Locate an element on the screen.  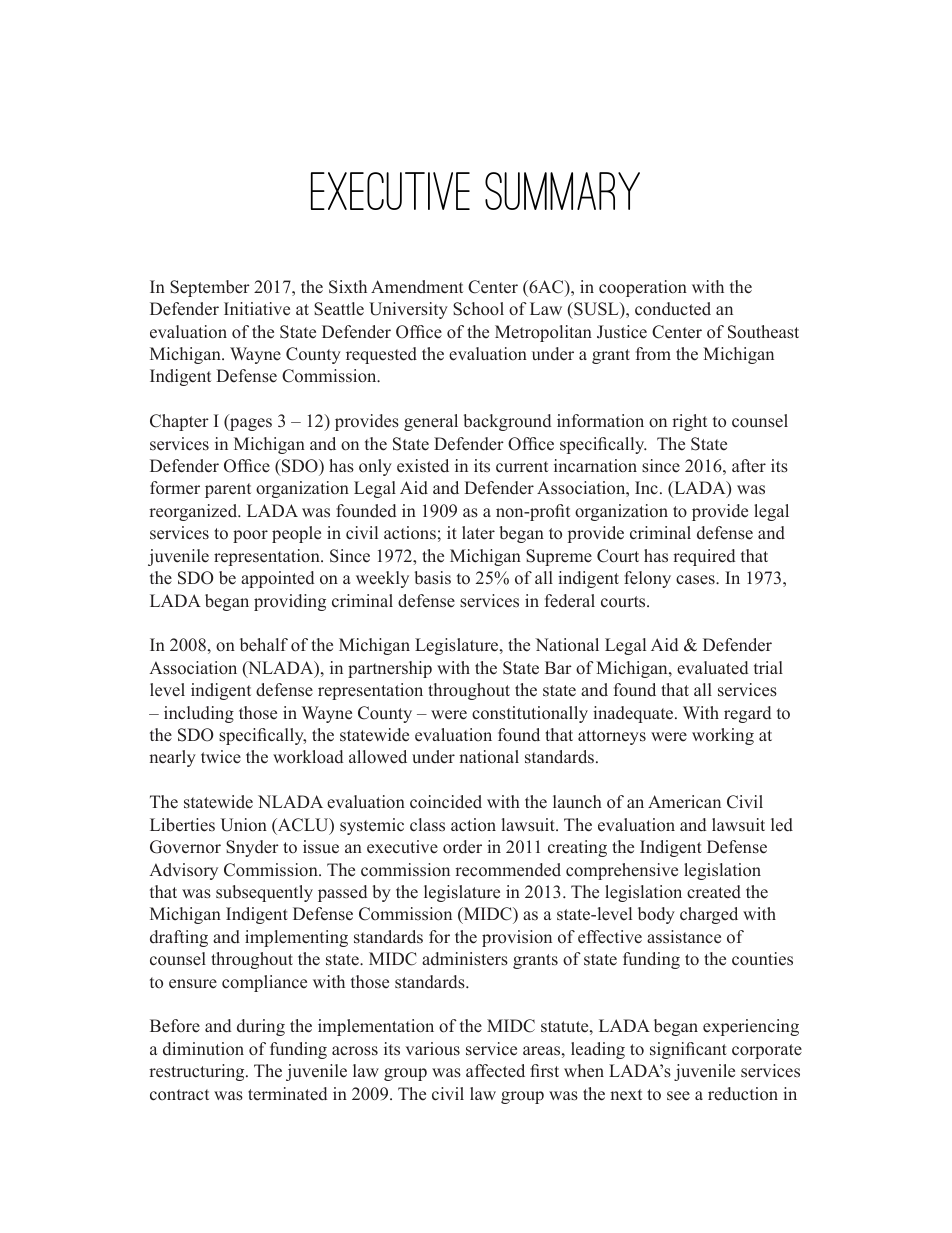
evaluated is located at coordinates (712, 668).
